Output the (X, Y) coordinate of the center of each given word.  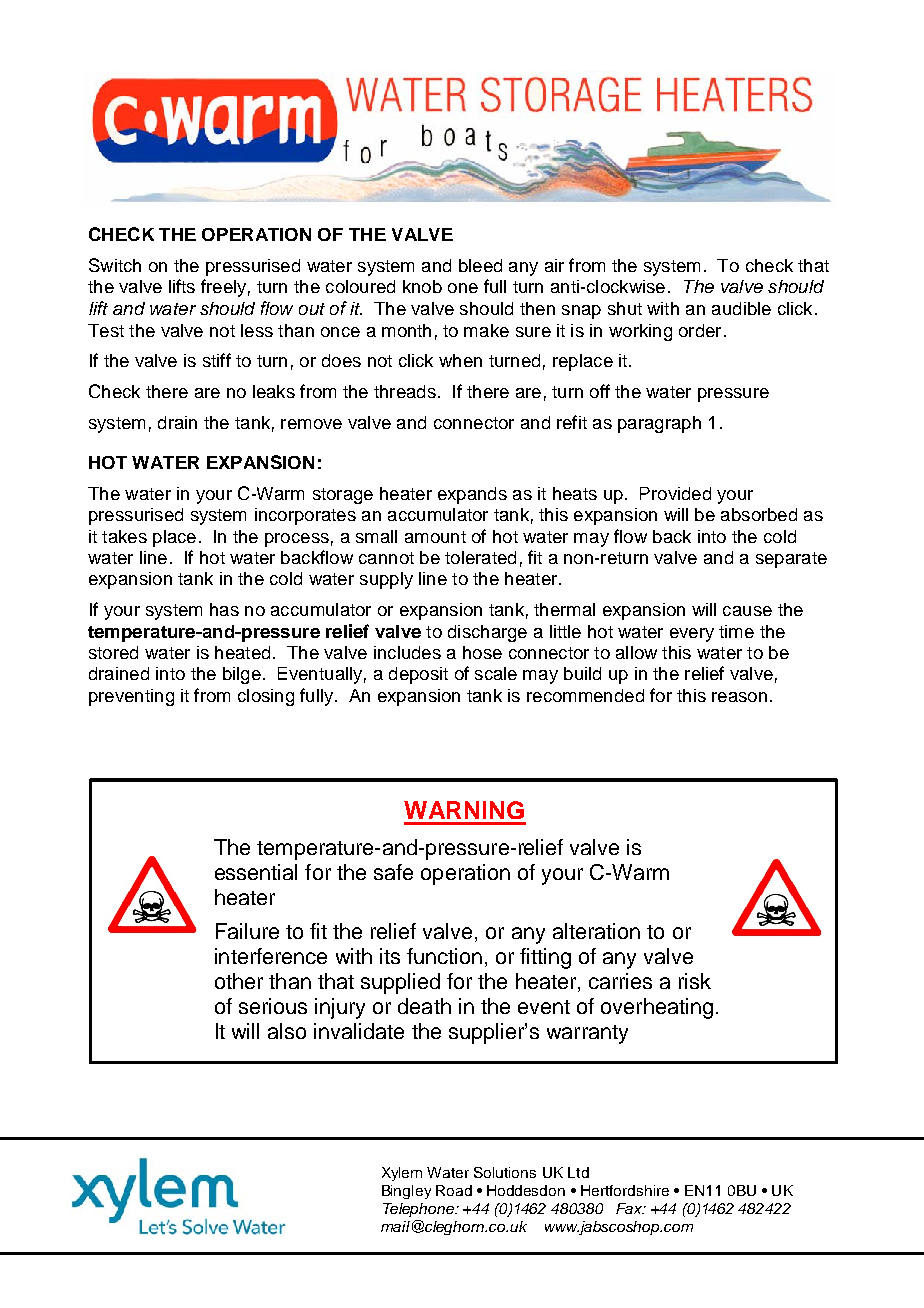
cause (747, 611)
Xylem (402, 1174)
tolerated (480, 557)
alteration (596, 931)
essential (256, 872)
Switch (115, 265)
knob (422, 286)
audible (741, 308)
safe (393, 872)
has (224, 609)
